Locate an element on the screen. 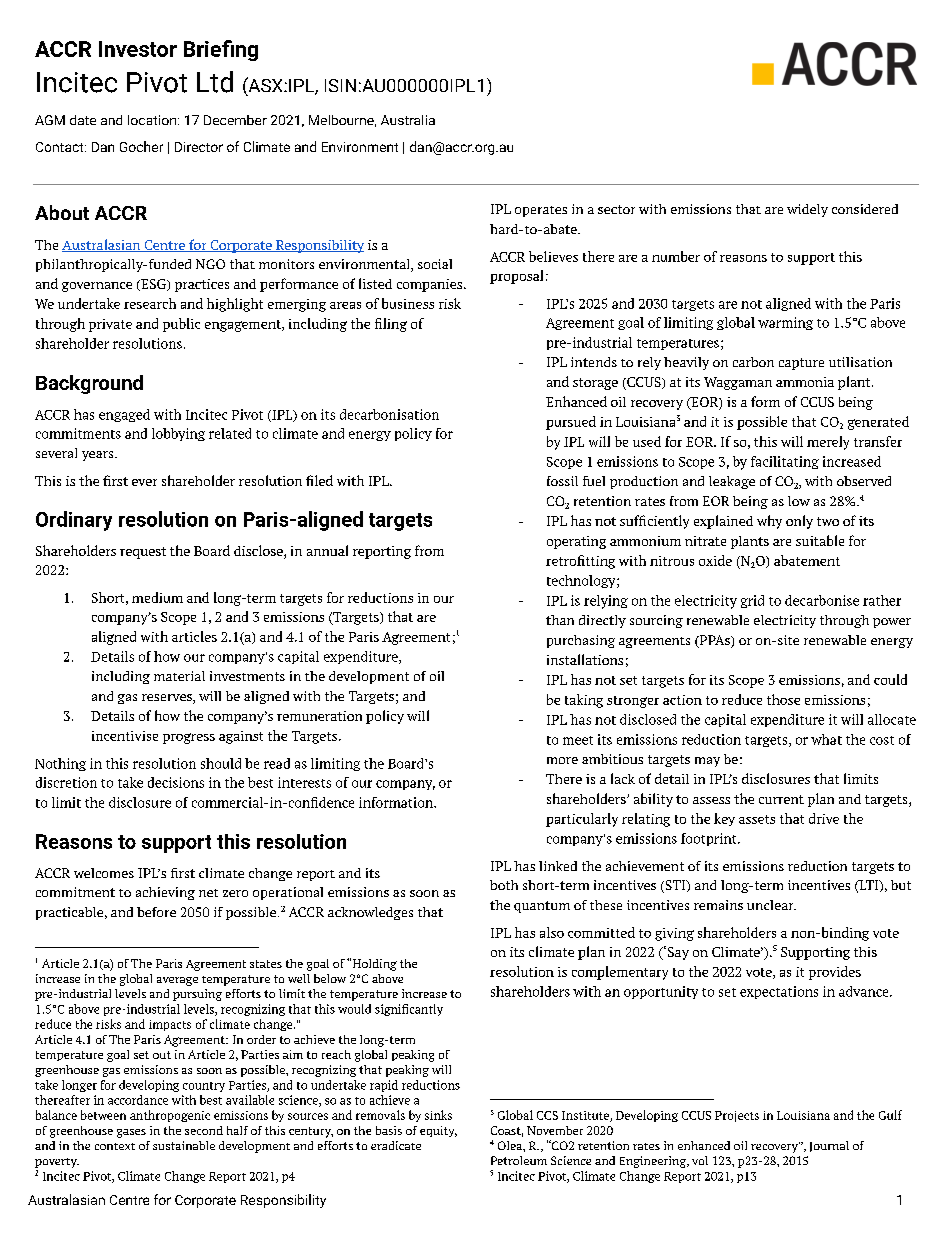  than is located at coordinates (560, 620).
